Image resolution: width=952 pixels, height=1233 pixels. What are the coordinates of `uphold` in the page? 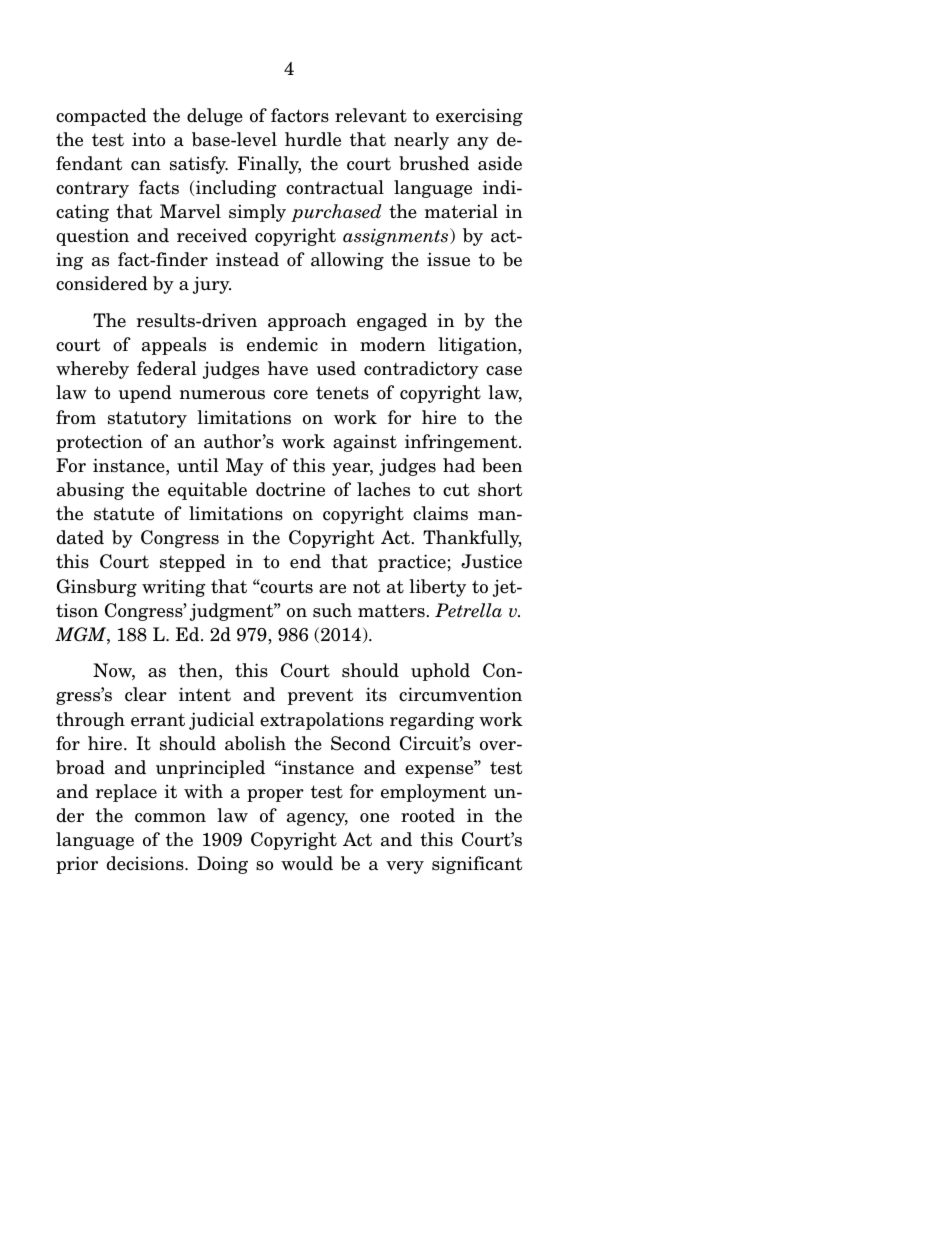 It's located at (440, 672).
